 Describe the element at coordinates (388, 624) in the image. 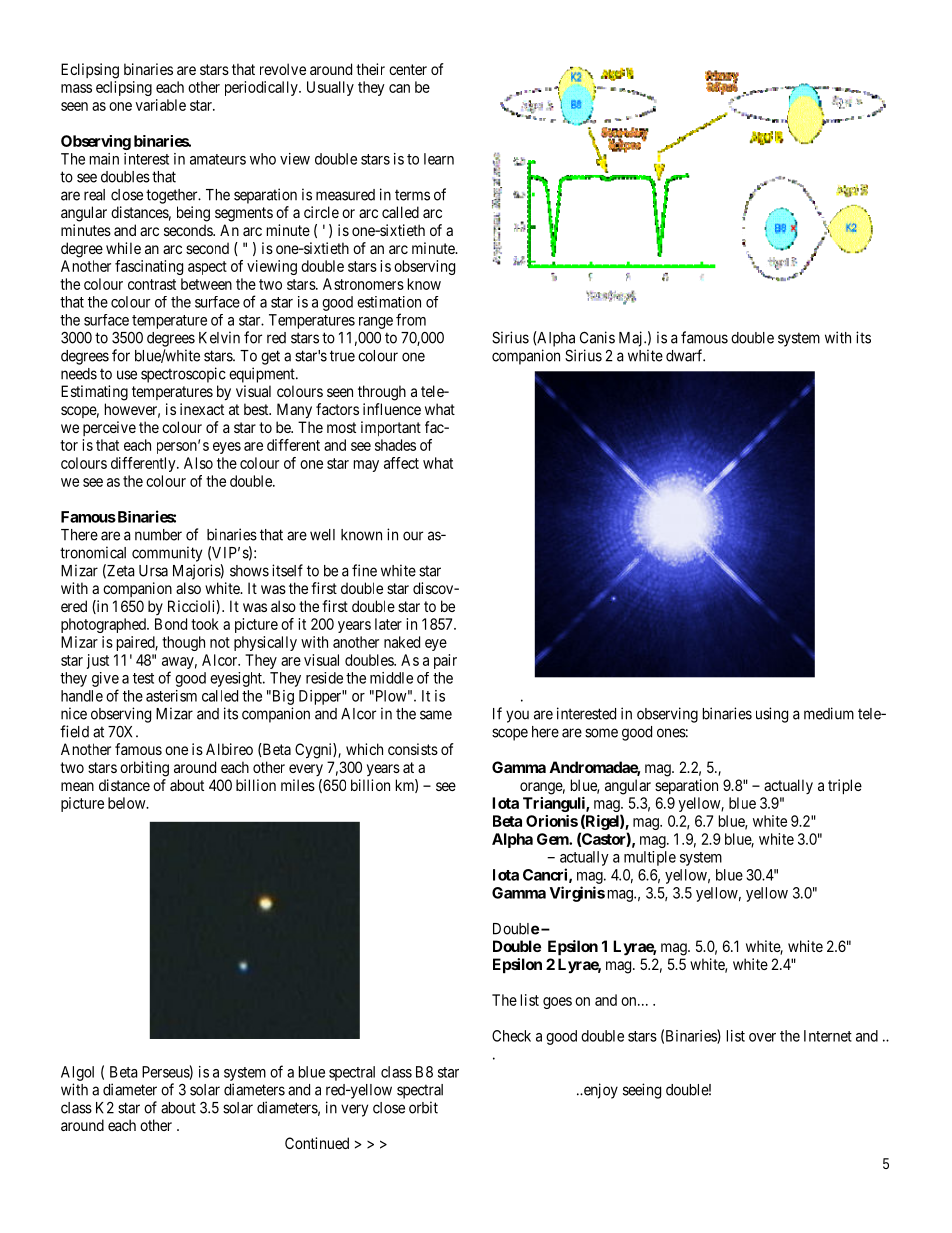

I see `later` at that location.
